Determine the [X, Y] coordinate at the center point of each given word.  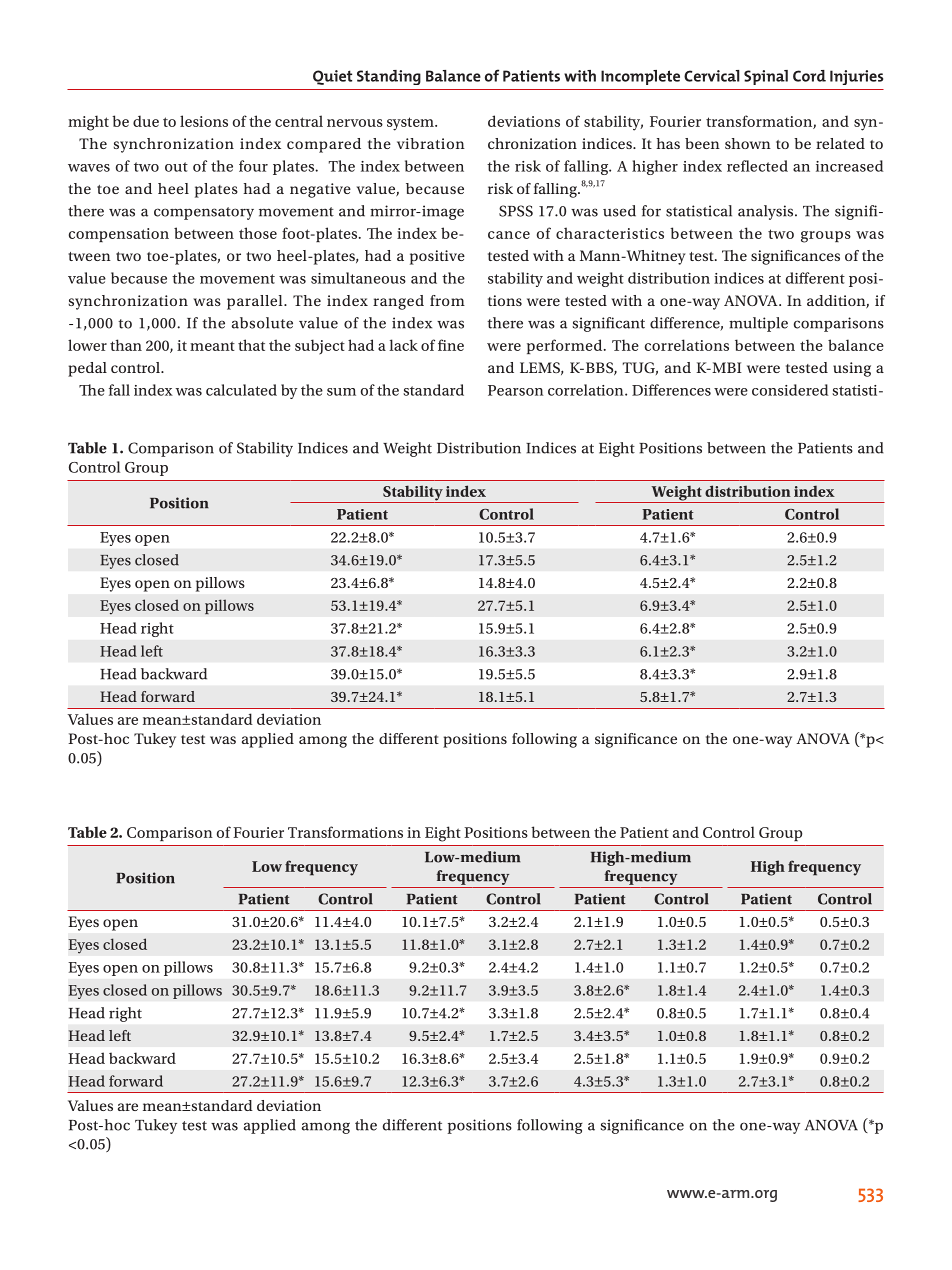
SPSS [516, 211]
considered [790, 390]
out [176, 167]
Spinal [766, 77]
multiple [758, 324]
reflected [757, 166]
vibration [431, 143]
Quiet [332, 77]
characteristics [610, 233]
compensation [119, 235]
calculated [241, 390]
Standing [389, 77]
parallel [256, 302]
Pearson [515, 390]
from [447, 300]
